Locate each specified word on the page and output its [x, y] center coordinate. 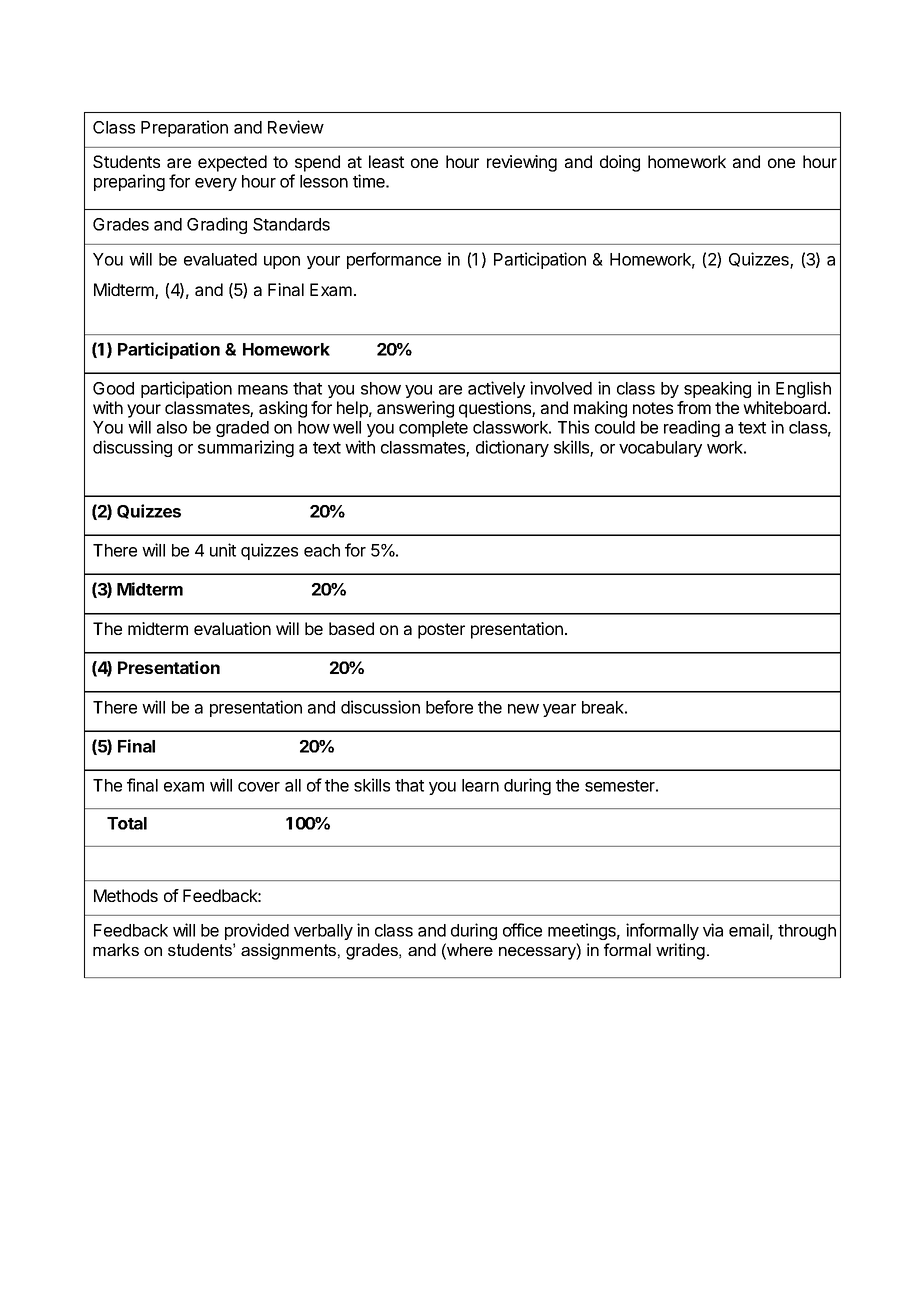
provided [257, 931]
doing [620, 163]
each [322, 550]
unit [223, 550]
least [386, 161]
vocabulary [660, 449]
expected [232, 163]
